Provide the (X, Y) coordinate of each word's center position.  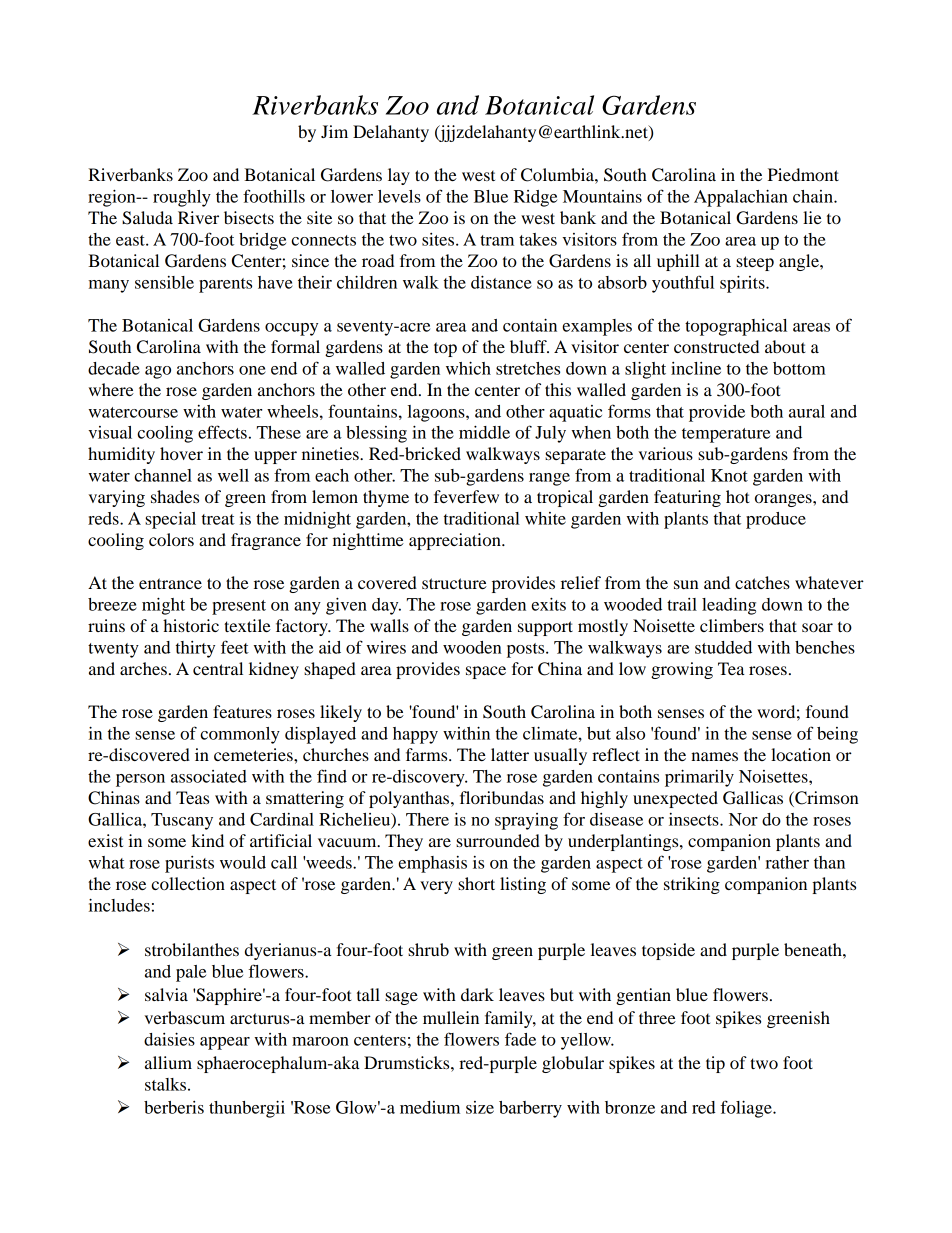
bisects (249, 217)
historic (191, 625)
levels (399, 196)
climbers (732, 625)
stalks (165, 1084)
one (252, 370)
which (468, 368)
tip (715, 1064)
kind (207, 840)
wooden (472, 647)
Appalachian (741, 198)
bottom (799, 368)
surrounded (498, 840)
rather (787, 862)
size (480, 1107)
